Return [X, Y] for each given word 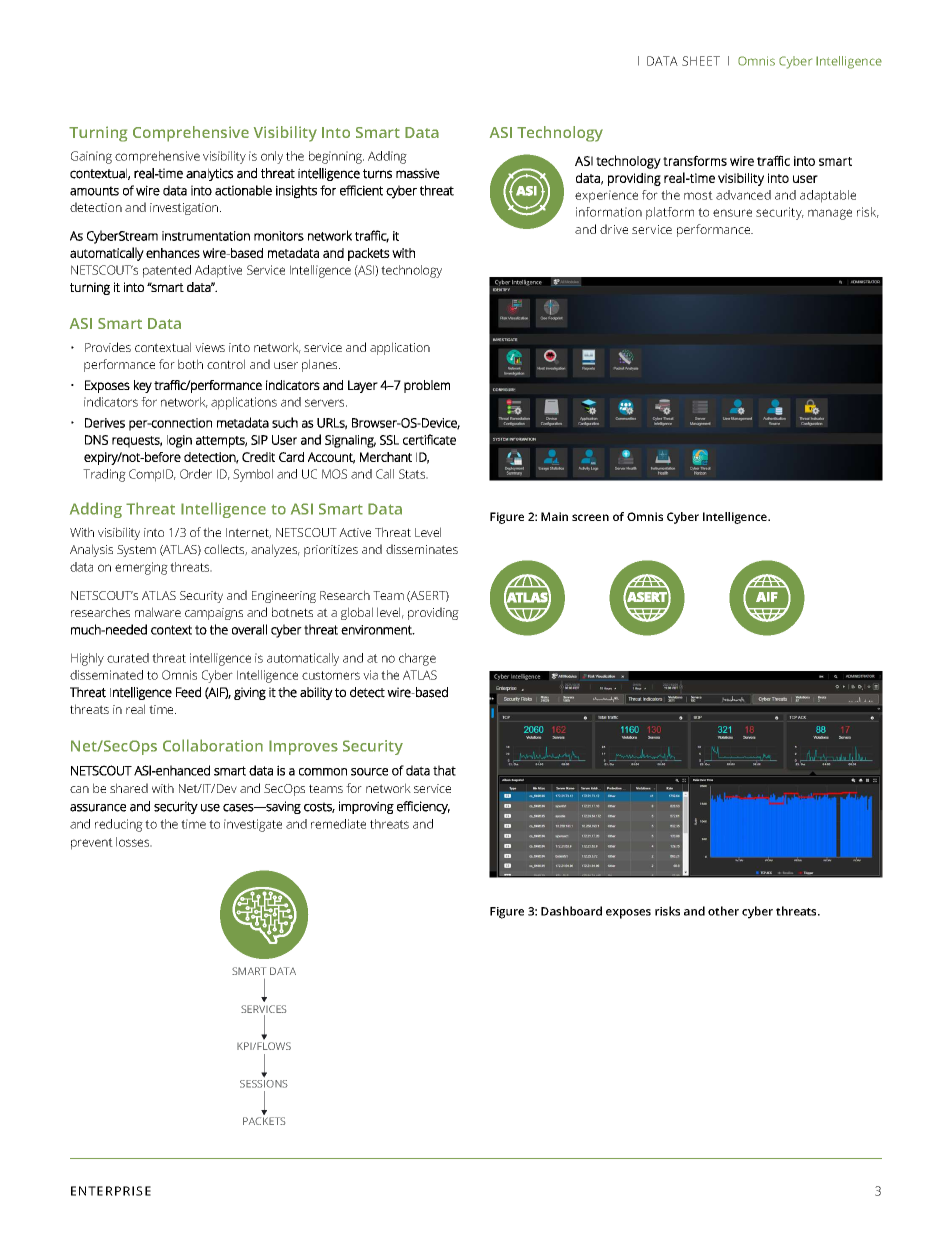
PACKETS [264, 1121]
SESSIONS [264, 1084]
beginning [336, 157]
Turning [98, 134]
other [723, 911]
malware [158, 612]
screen [590, 517]
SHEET [701, 61]
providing [433, 613]
